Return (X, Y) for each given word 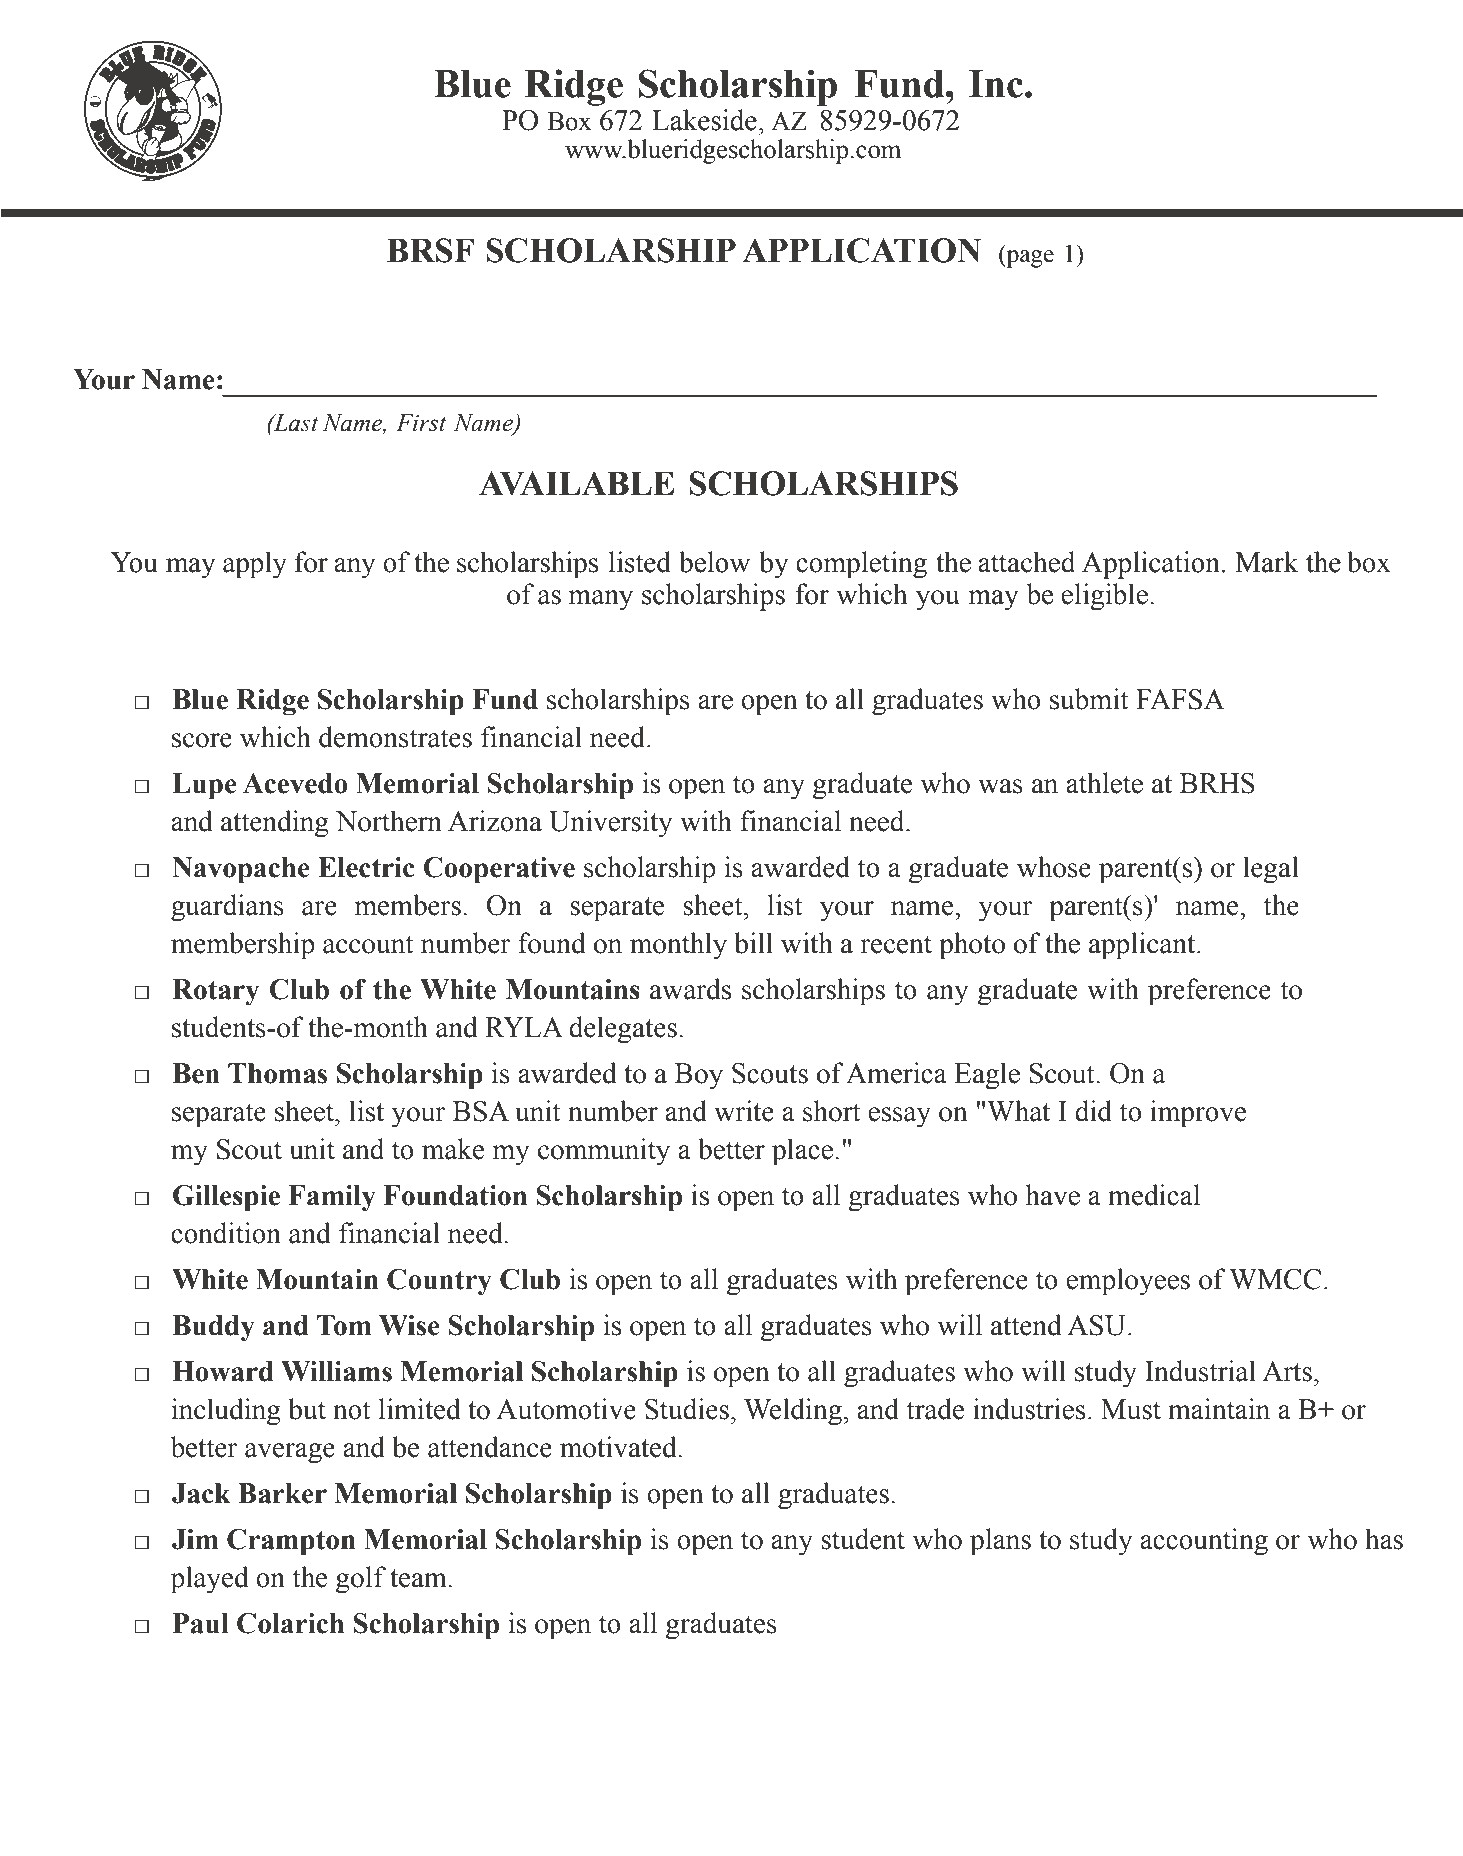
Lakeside (704, 120)
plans (1000, 1542)
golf (361, 1580)
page (1029, 259)
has (1384, 1539)
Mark (1267, 562)
